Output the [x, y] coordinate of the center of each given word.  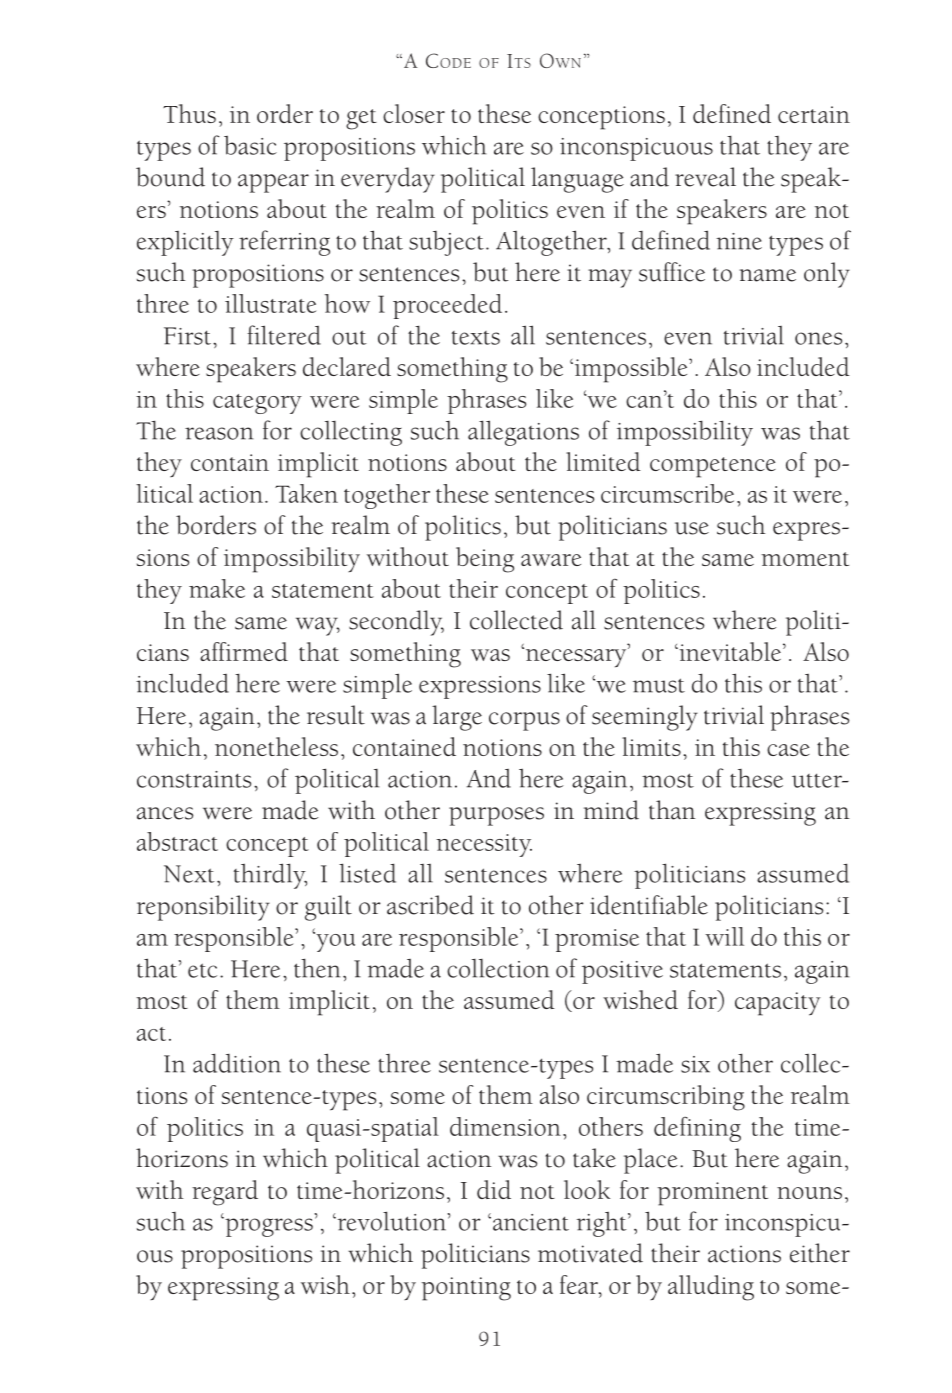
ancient [531, 1222]
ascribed [430, 905]
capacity [778, 1004]
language [577, 180]
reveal [705, 177]
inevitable [729, 651]
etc [202, 970]
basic [250, 145]
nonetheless [276, 746]
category [257, 404]
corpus [524, 721]
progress [268, 1227]
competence [713, 467]
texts [476, 338]
